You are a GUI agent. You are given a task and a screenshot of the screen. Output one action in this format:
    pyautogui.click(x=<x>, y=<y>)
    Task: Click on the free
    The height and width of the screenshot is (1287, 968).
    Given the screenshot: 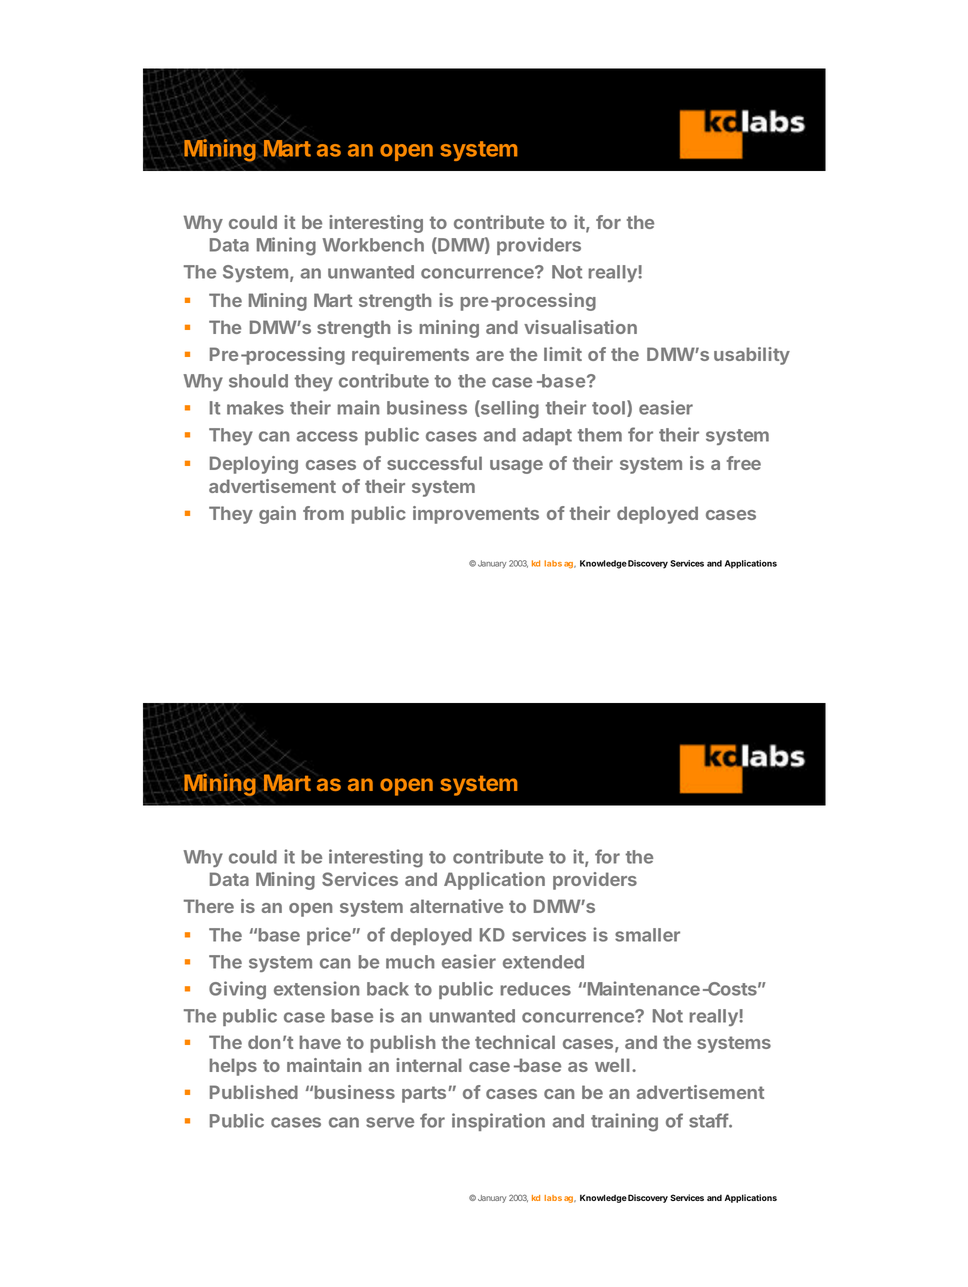 What is the action you would take?
    pyautogui.click(x=744, y=463)
